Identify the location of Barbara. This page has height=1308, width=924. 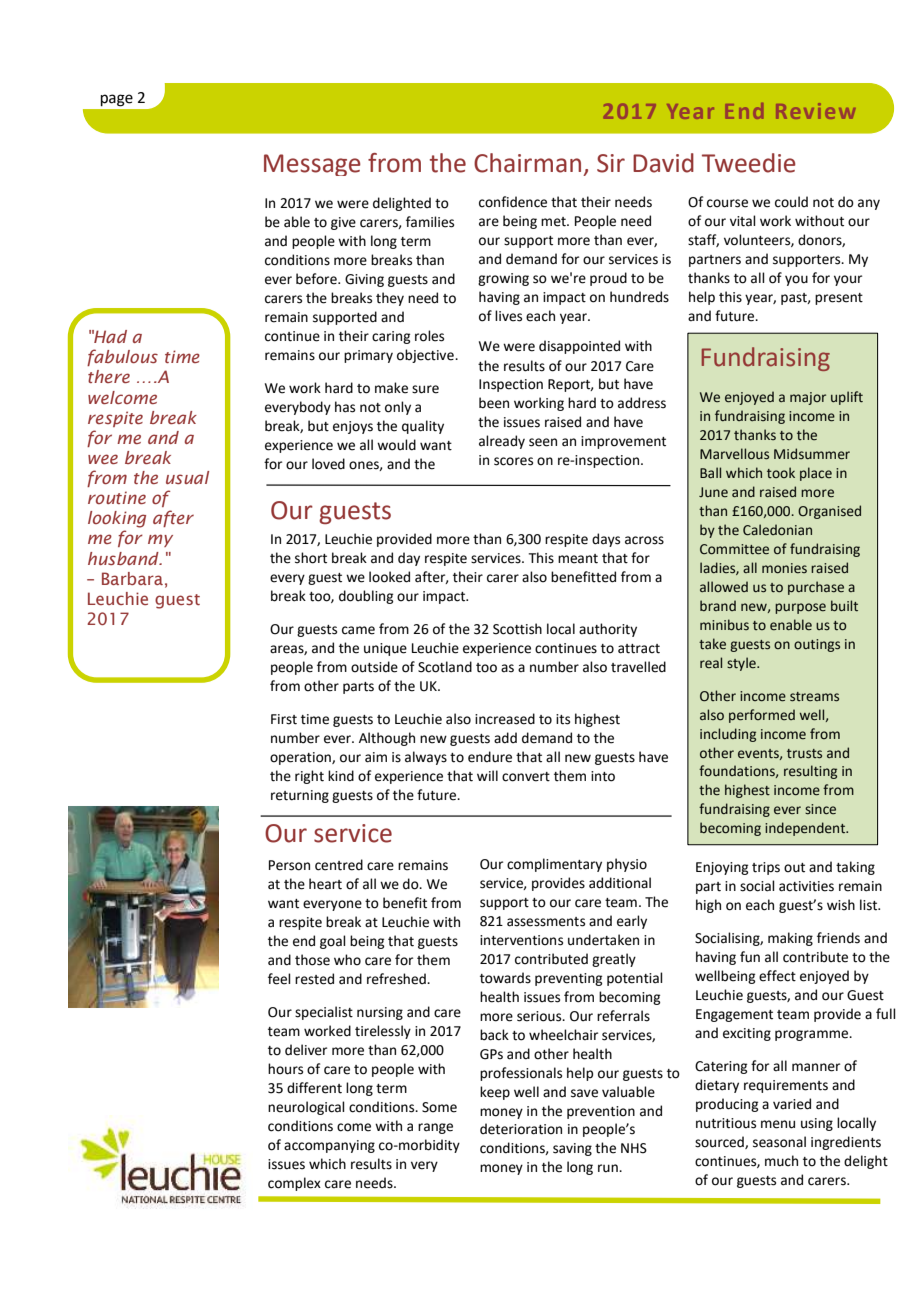
(132, 578).
